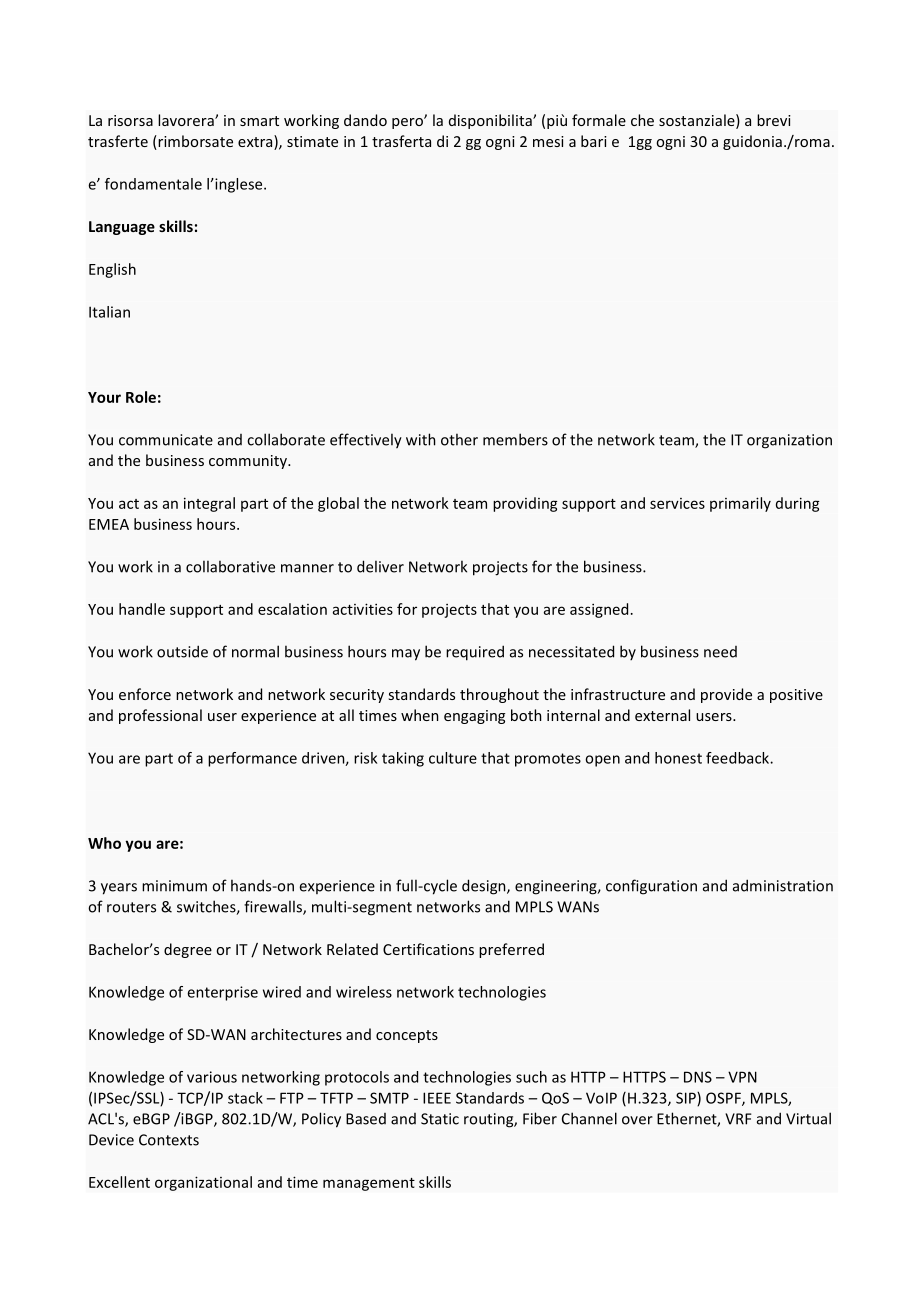 The width and height of the screenshot is (924, 1308). I want to click on extra, so click(256, 142).
